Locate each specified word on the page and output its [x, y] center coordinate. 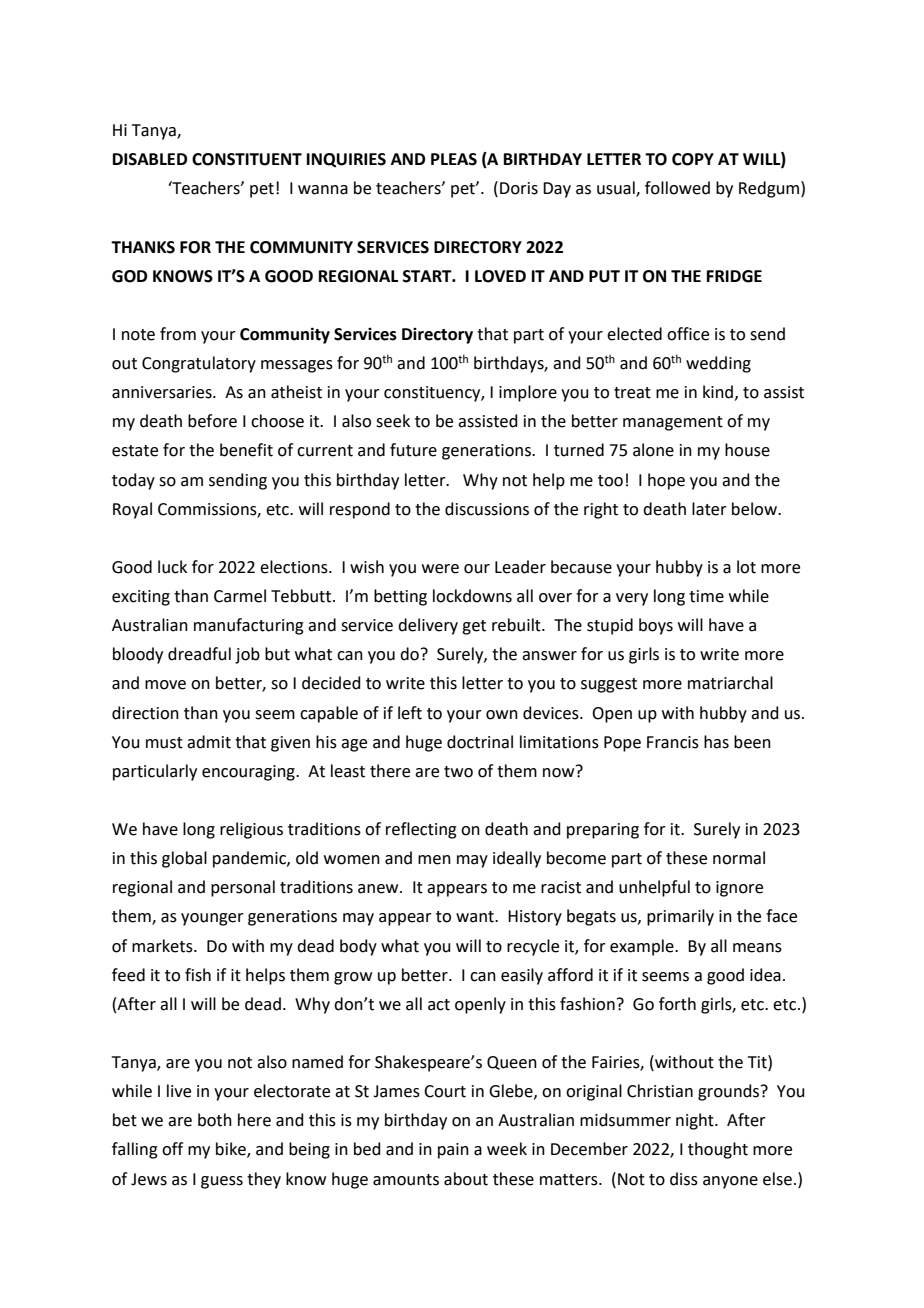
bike [232, 1150]
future [413, 450]
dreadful [199, 654]
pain [453, 1151]
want [476, 917]
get [474, 627]
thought [718, 1150]
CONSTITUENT [247, 159]
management [673, 423]
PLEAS [454, 159]
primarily [680, 917]
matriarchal [730, 683]
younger [212, 919]
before [212, 421]
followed [677, 188]
